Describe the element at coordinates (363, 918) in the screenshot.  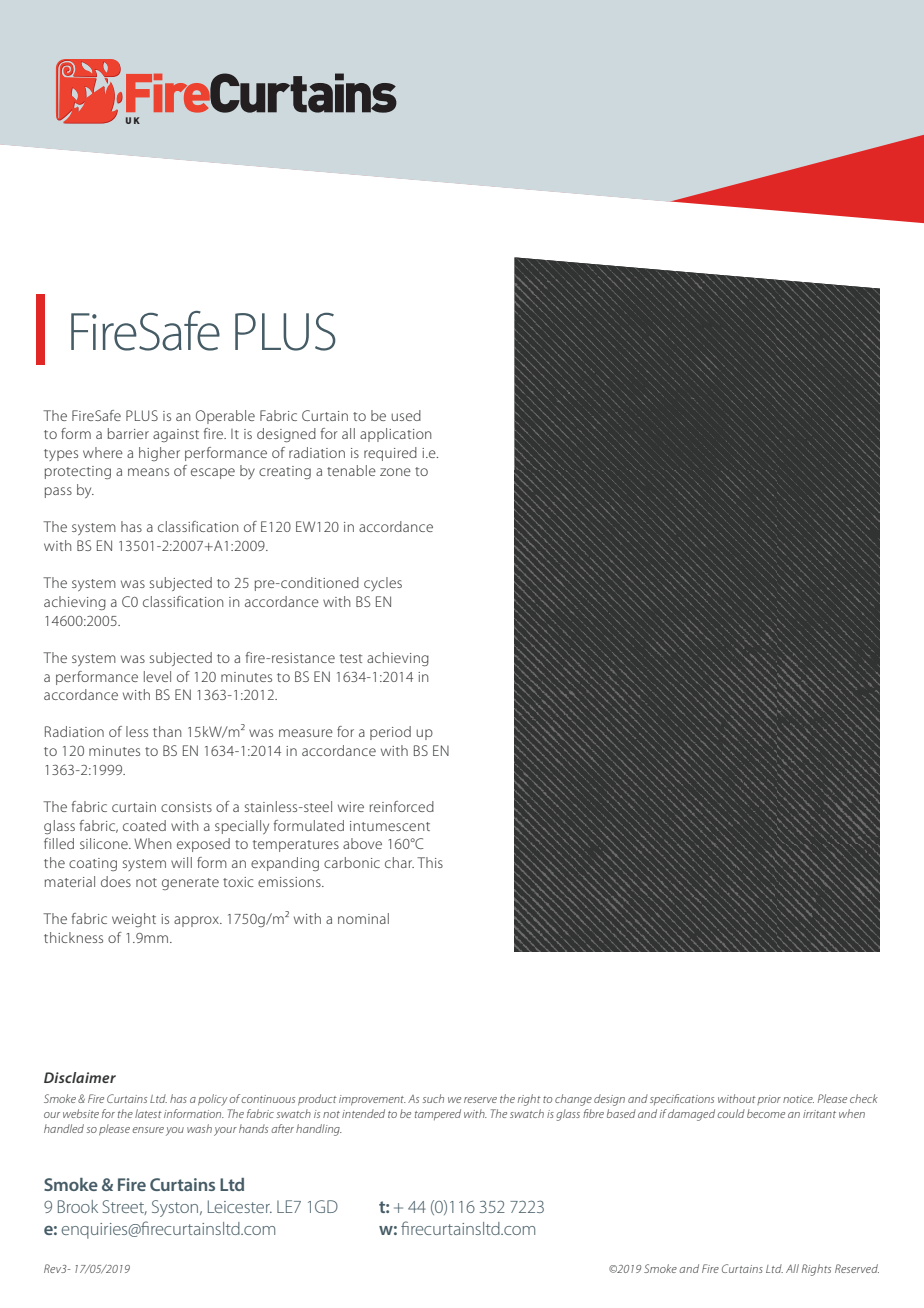
I see `nominal` at that location.
